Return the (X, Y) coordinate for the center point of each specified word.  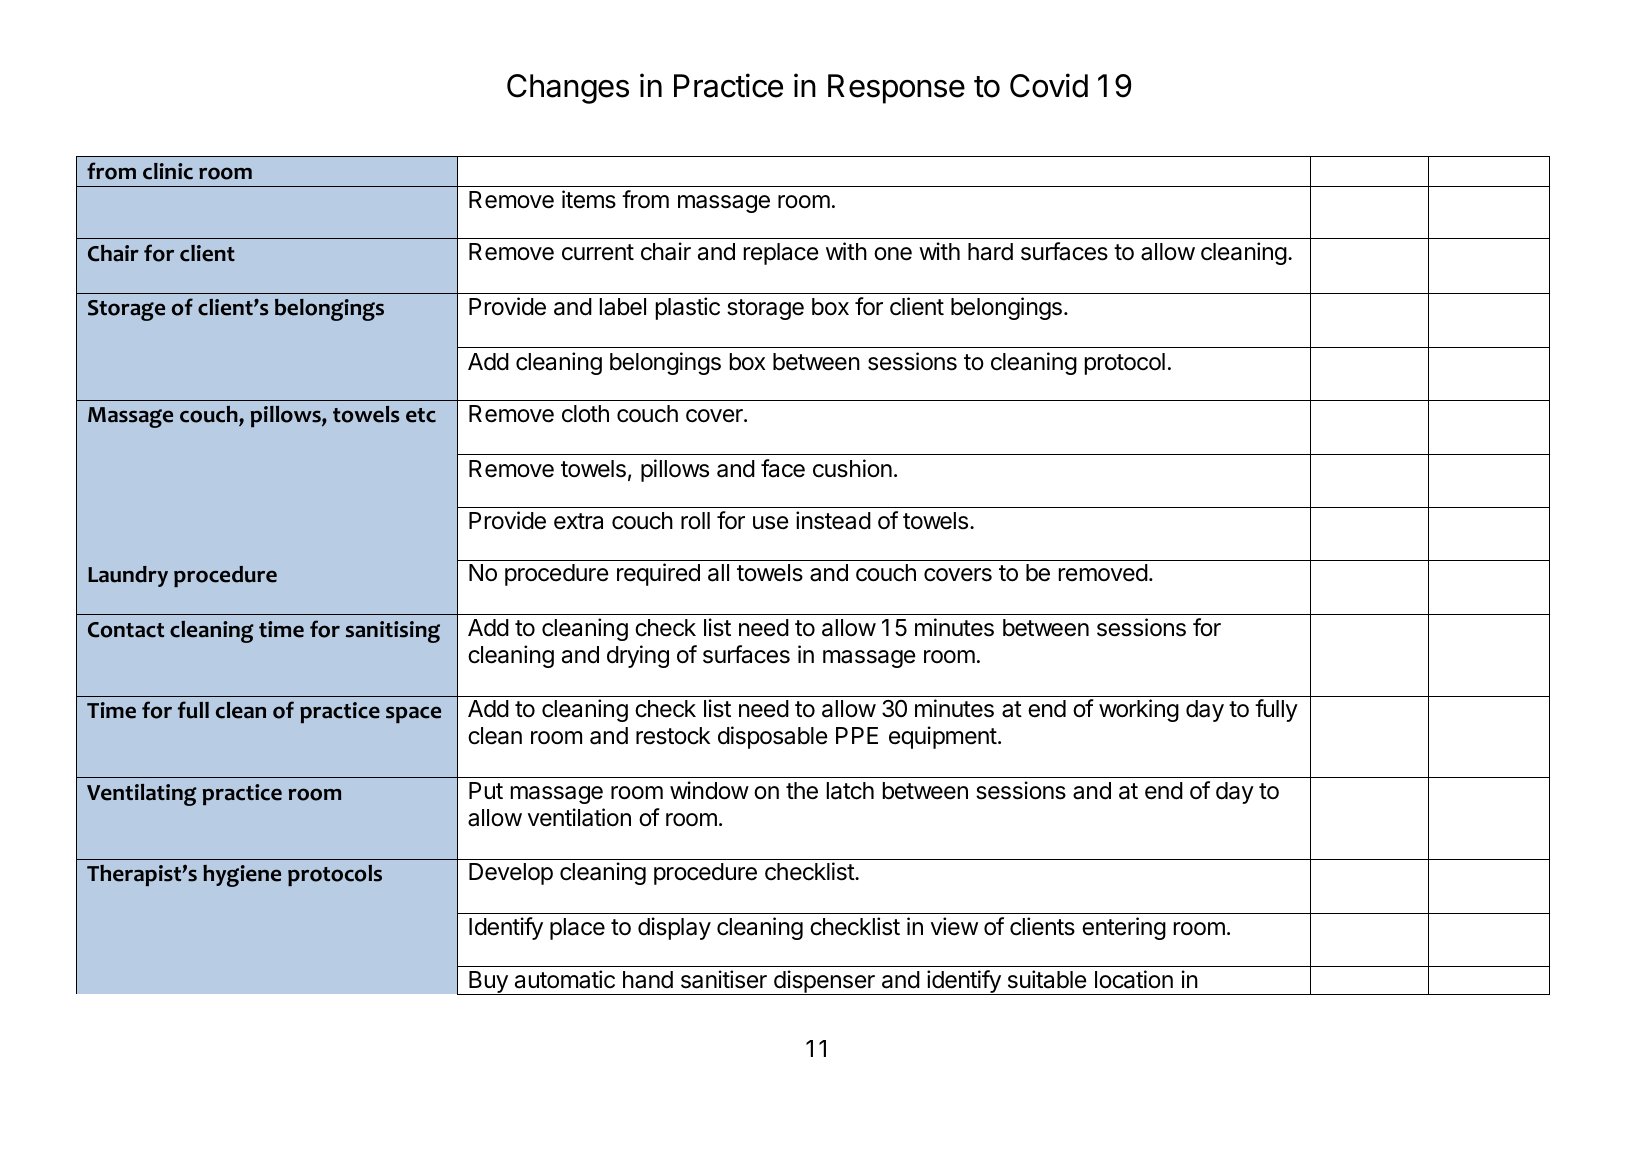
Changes (568, 89)
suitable (1047, 979)
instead (833, 520)
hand (648, 980)
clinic (168, 171)
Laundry (128, 576)
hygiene (242, 876)
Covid (1049, 85)
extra (578, 521)
